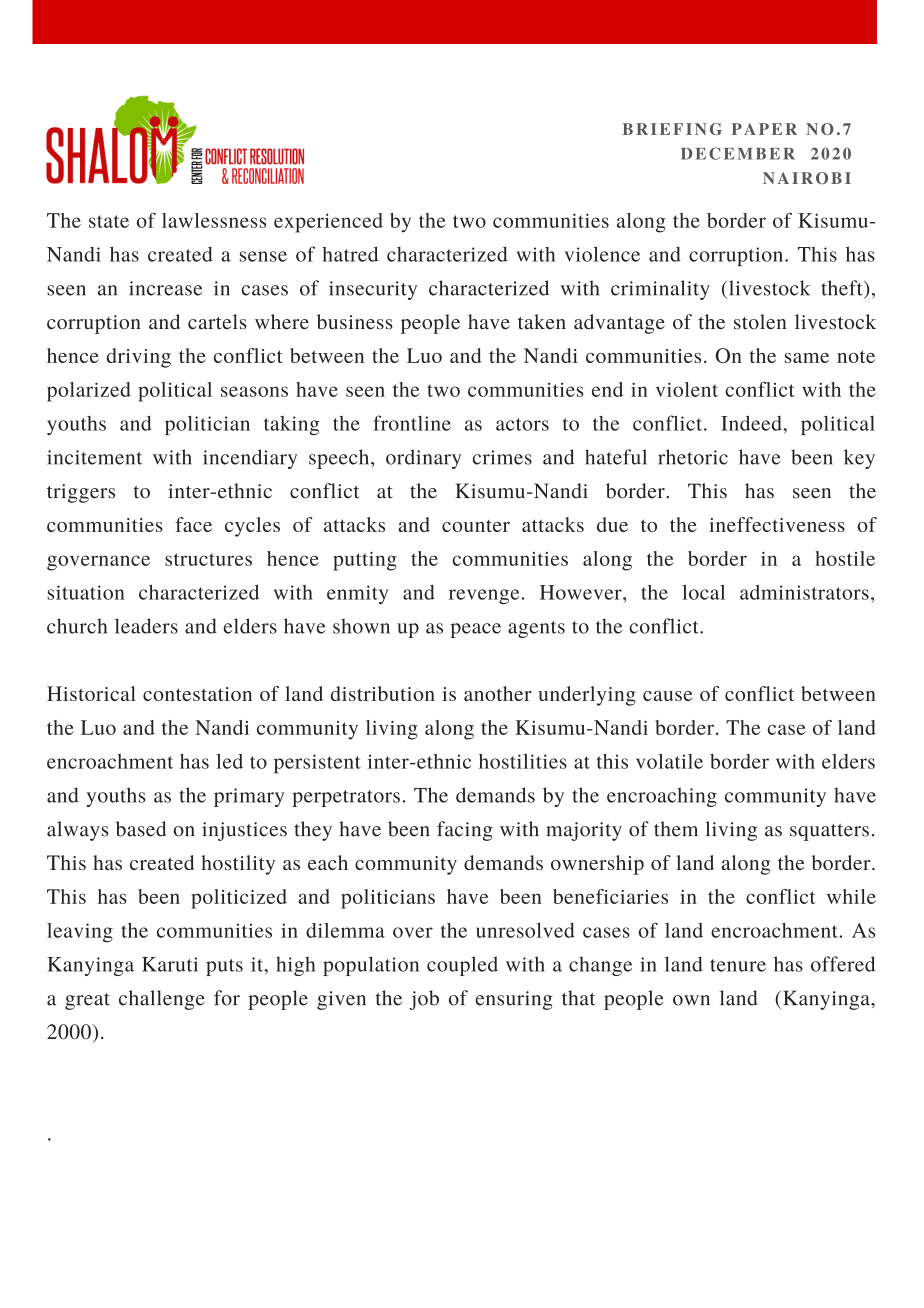 This screenshot has height=1308, width=924. I want to click on challenge, so click(162, 1000).
